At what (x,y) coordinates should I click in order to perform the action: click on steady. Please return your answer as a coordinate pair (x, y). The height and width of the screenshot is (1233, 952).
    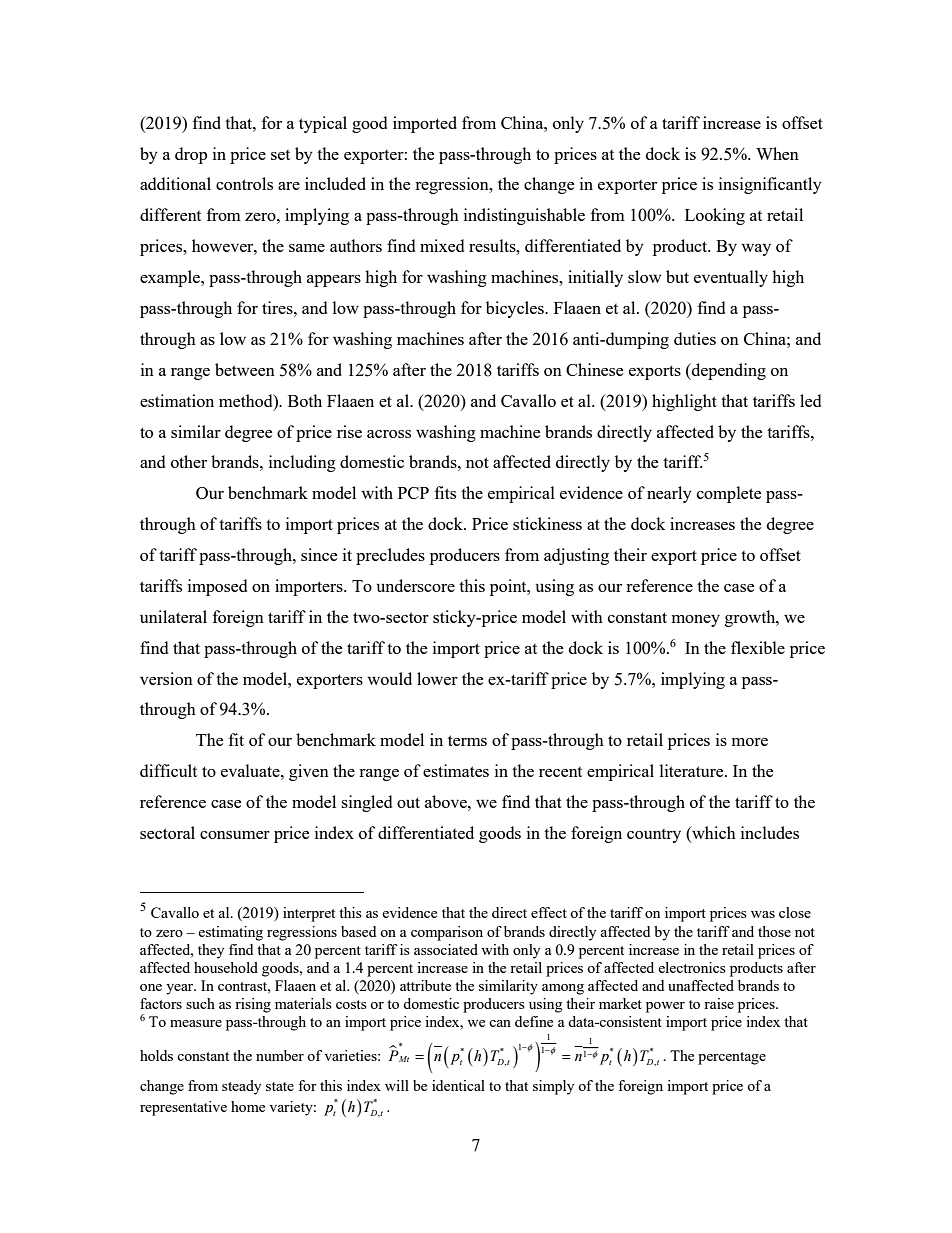
    Looking at the image, I should click on (241, 1087).
